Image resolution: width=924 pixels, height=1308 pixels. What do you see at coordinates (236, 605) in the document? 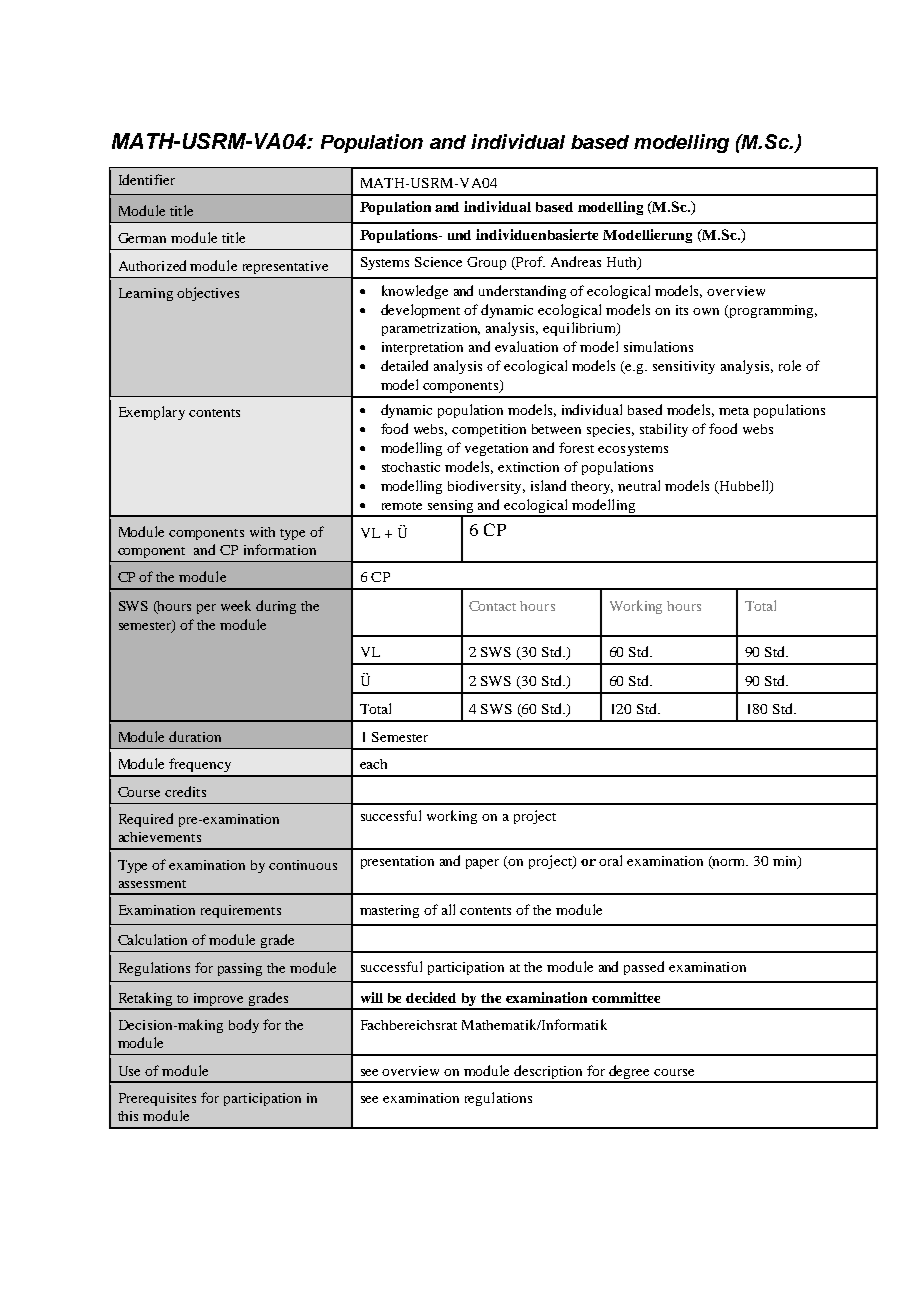
I see `week` at bounding box center [236, 605].
